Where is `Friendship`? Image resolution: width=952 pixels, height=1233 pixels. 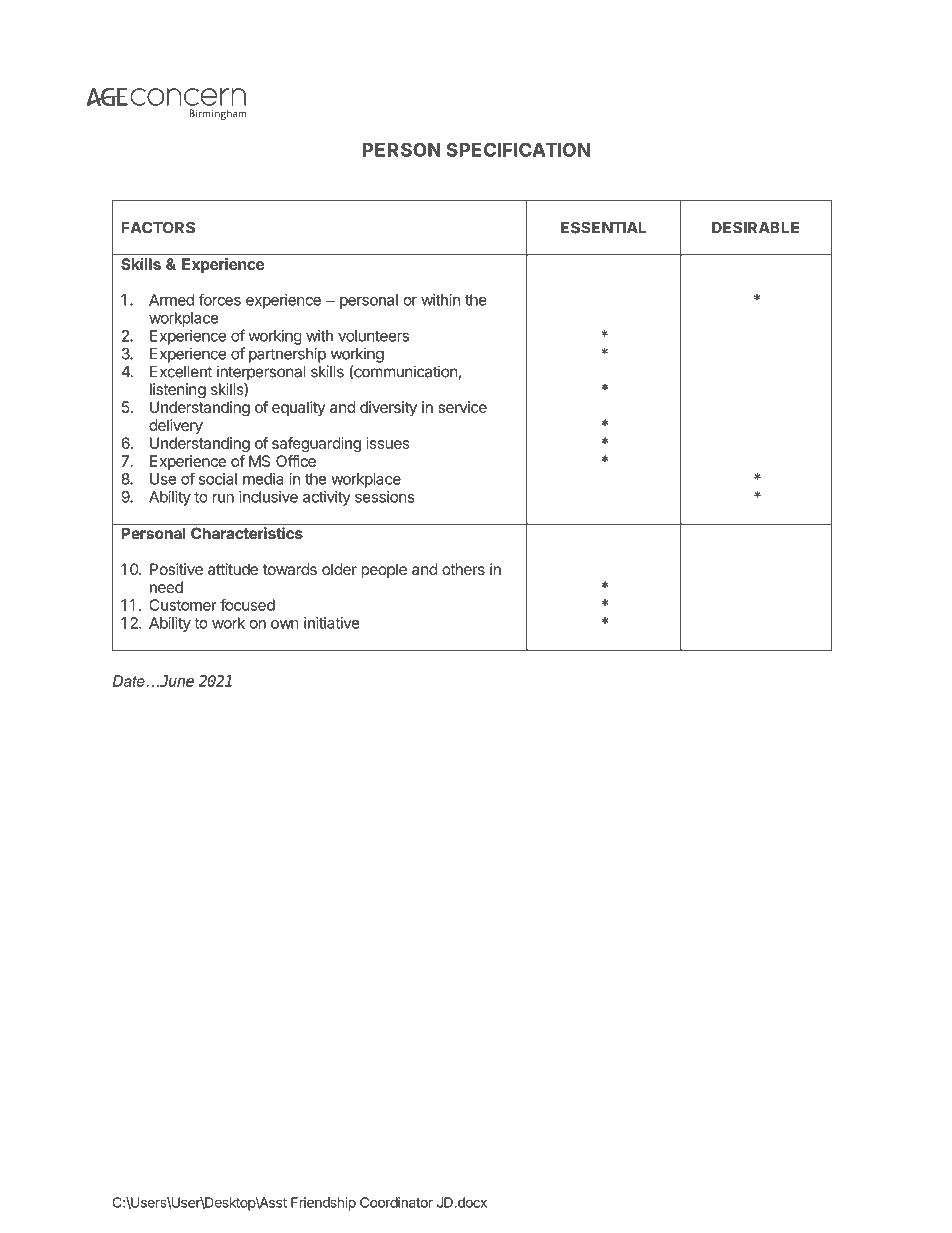 Friendship is located at coordinates (323, 1204).
